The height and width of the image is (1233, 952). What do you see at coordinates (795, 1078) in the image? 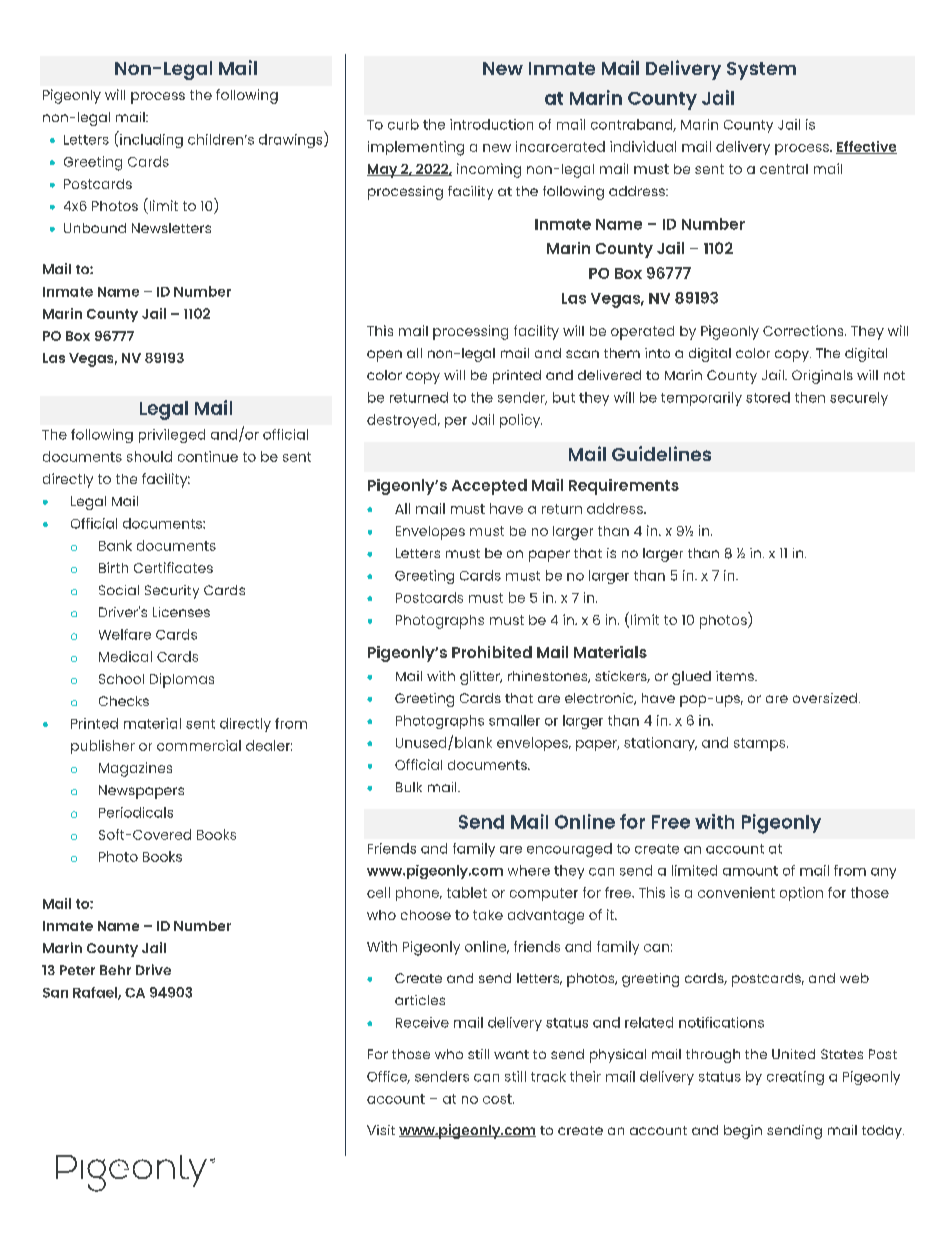
I see `creating` at bounding box center [795, 1078].
